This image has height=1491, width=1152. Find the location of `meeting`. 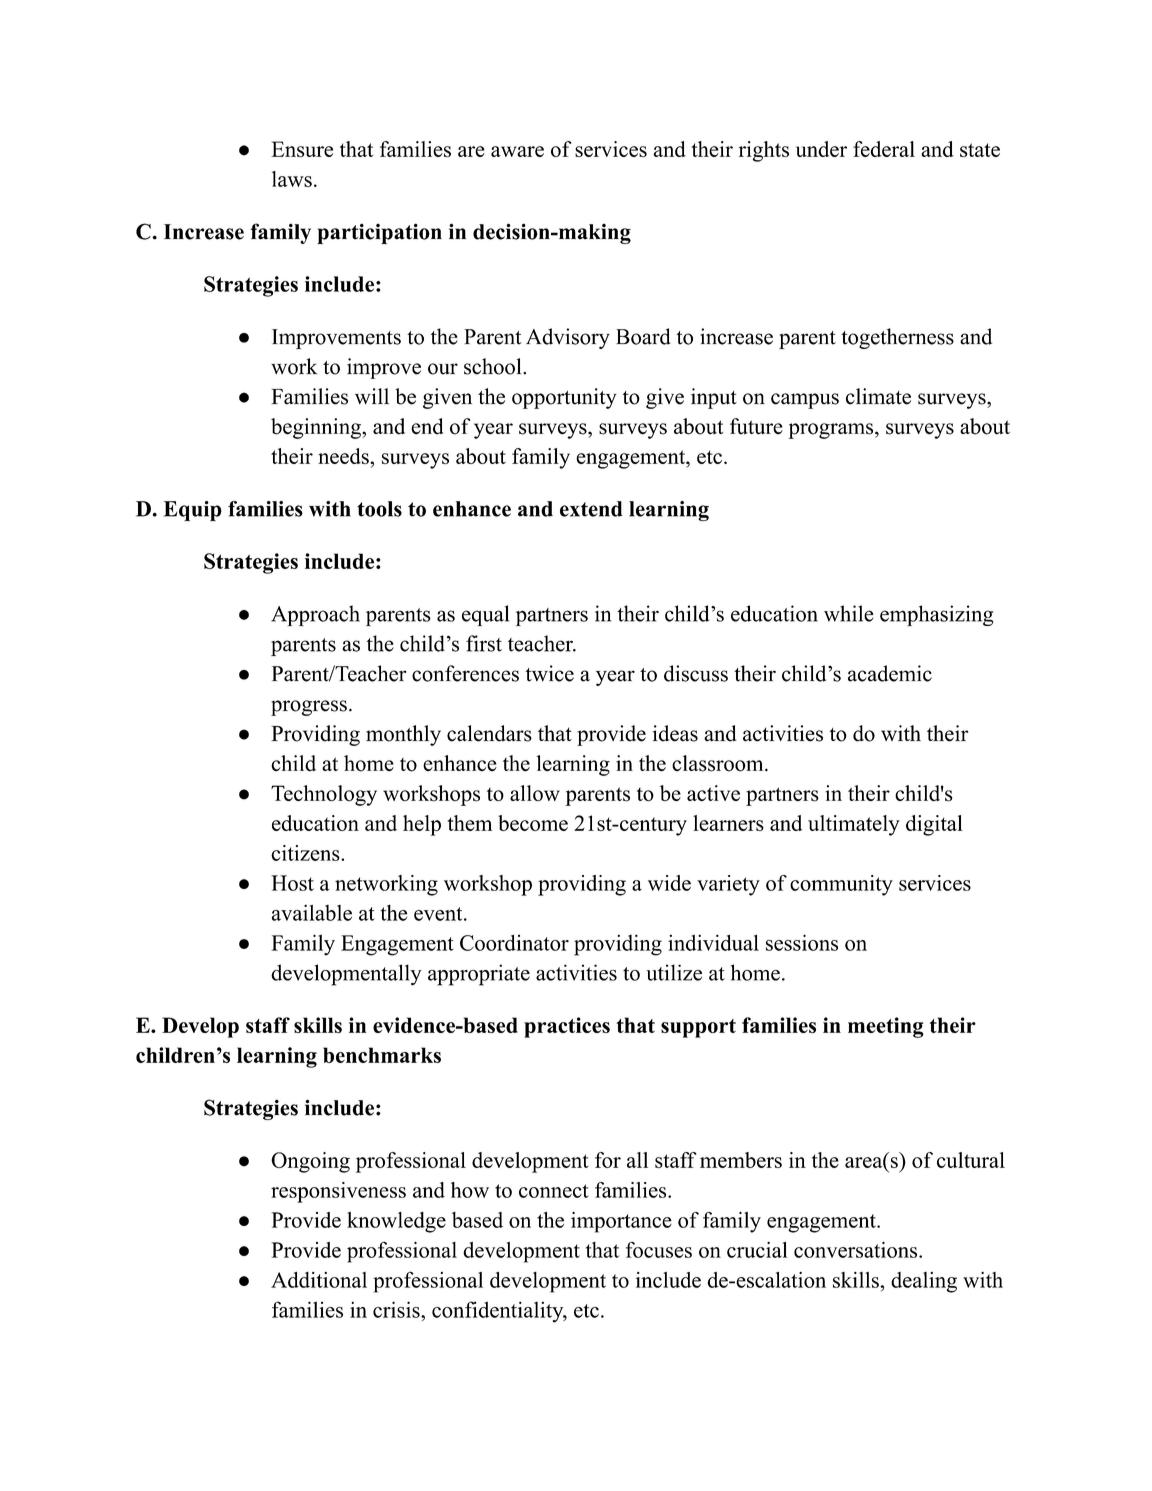

meeting is located at coordinates (886, 1027).
